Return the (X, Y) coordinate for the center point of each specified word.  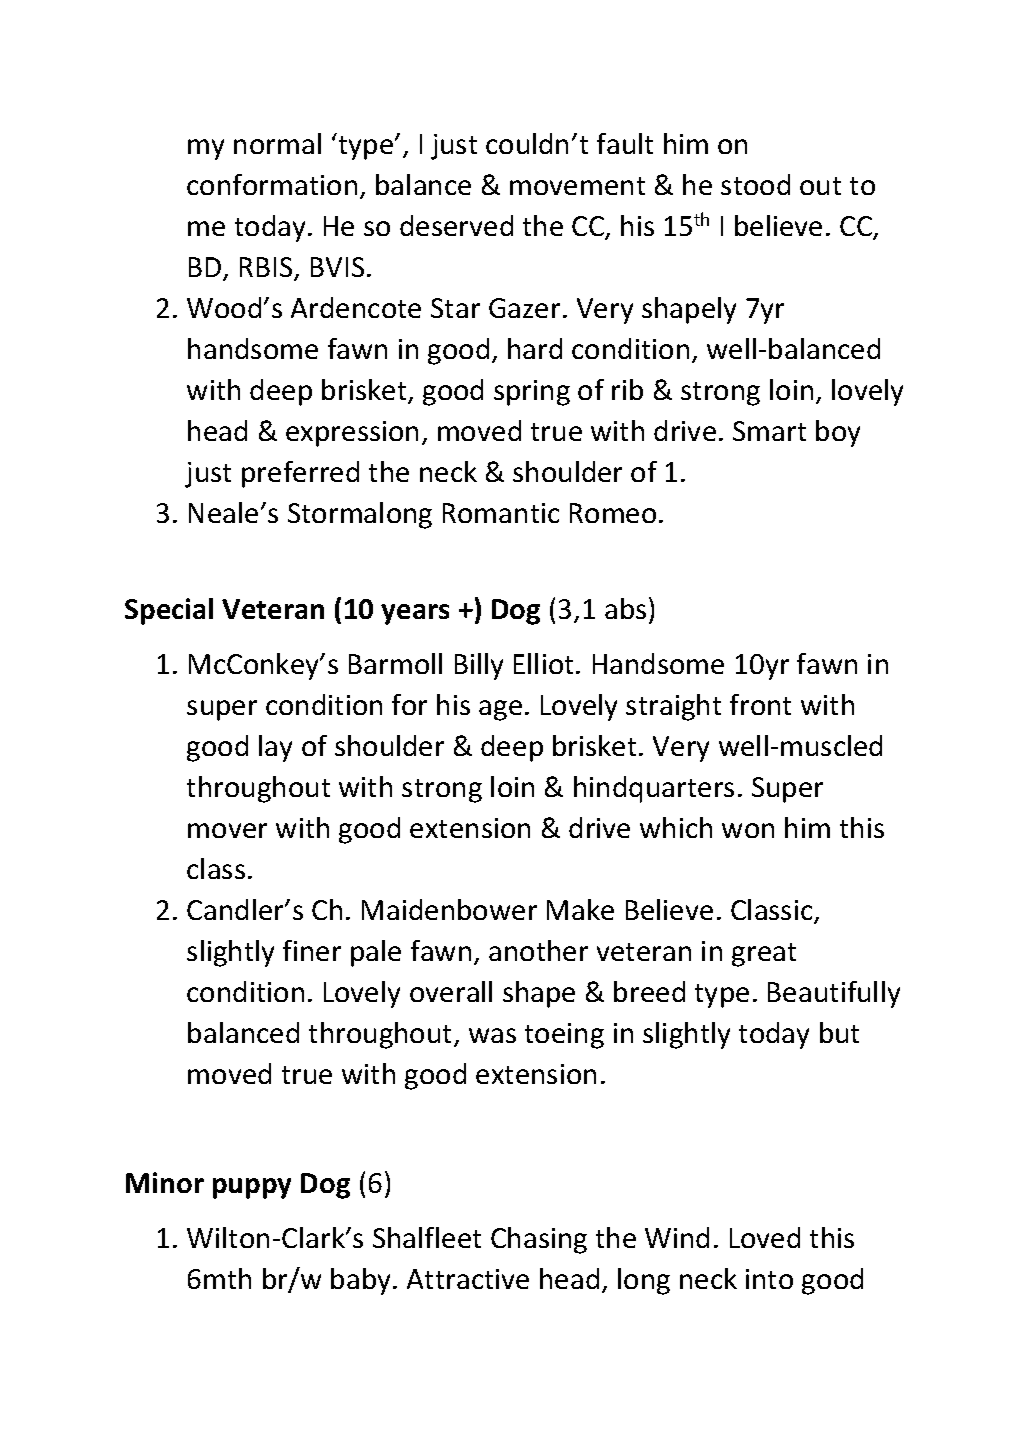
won (748, 830)
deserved (456, 225)
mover (227, 830)
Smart (769, 431)
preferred (300, 474)
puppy (252, 1188)
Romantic (501, 513)
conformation (272, 184)
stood (755, 184)
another (538, 950)
